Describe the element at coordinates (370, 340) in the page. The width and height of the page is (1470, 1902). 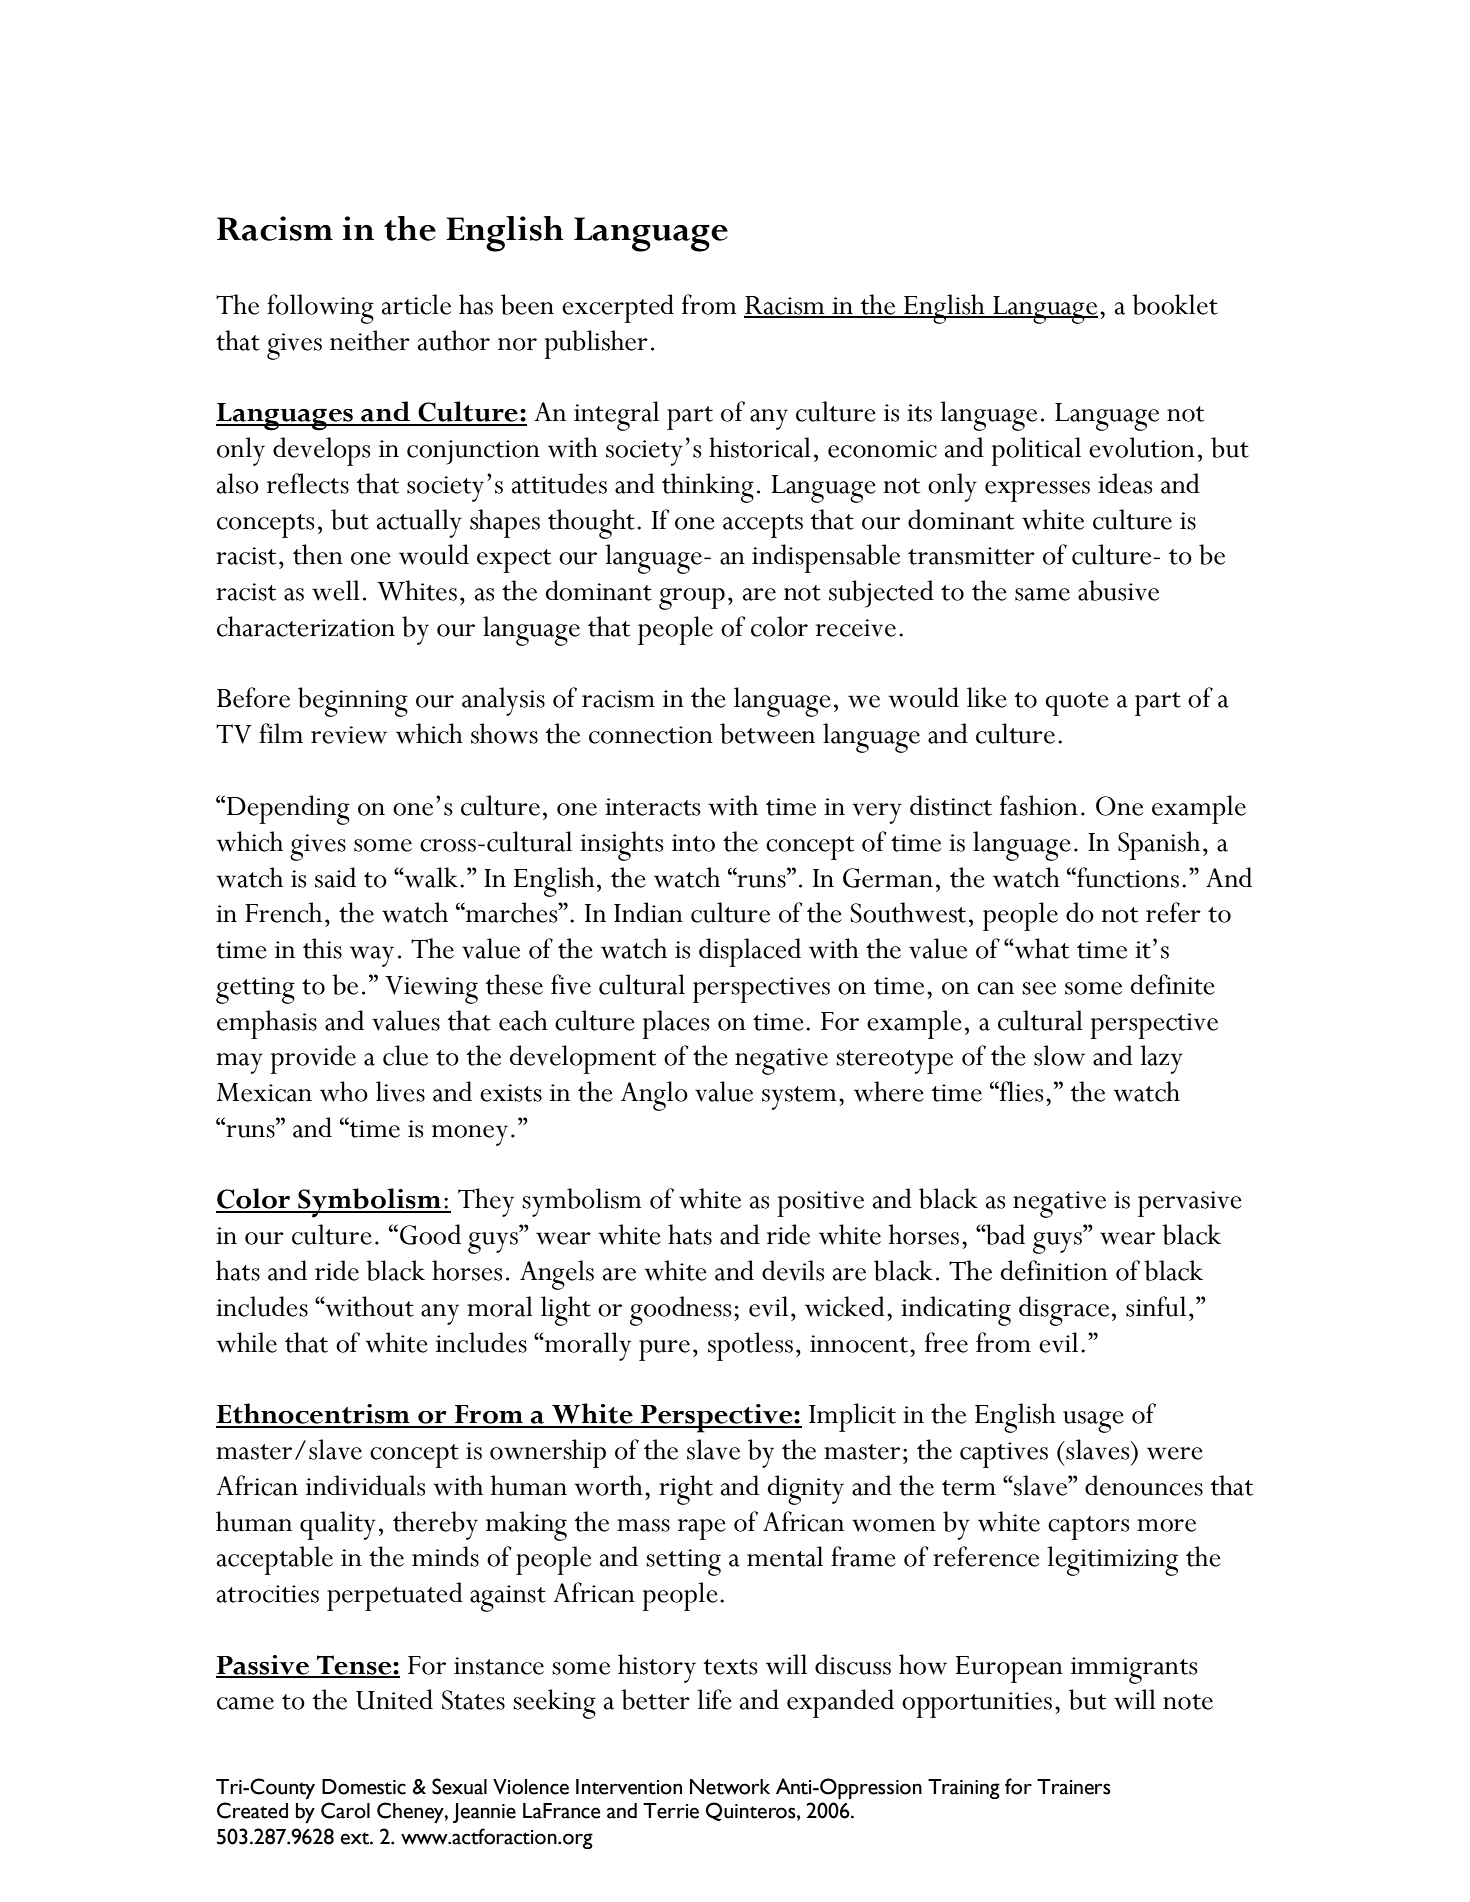
I see `neither` at that location.
